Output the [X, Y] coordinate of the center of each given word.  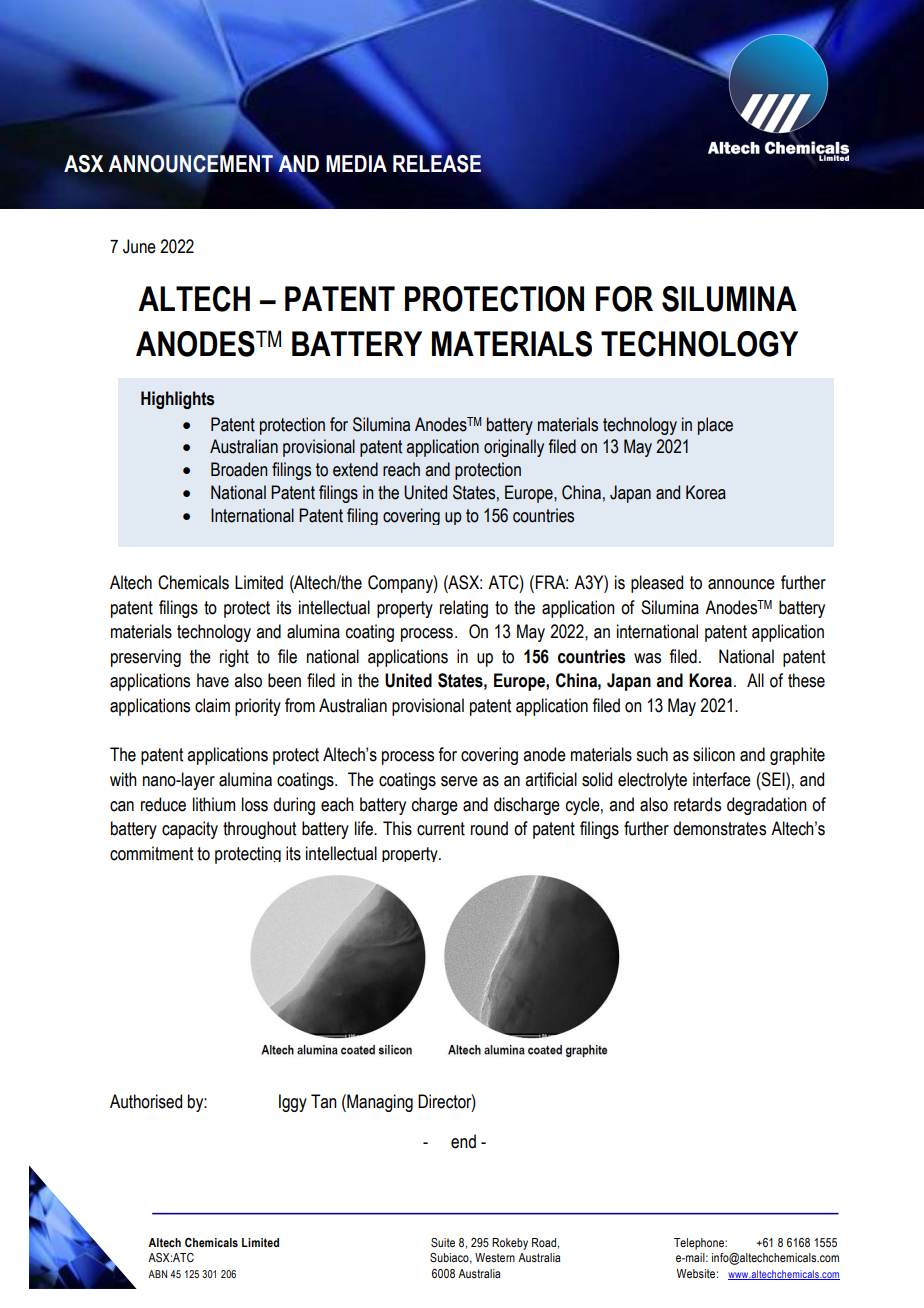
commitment [151, 853]
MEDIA [356, 163]
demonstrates [719, 828]
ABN [157, 1274]
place [715, 426]
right [234, 658]
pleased [657, 584]
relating [464, 609]
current [441, 829]
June [139, 246]
